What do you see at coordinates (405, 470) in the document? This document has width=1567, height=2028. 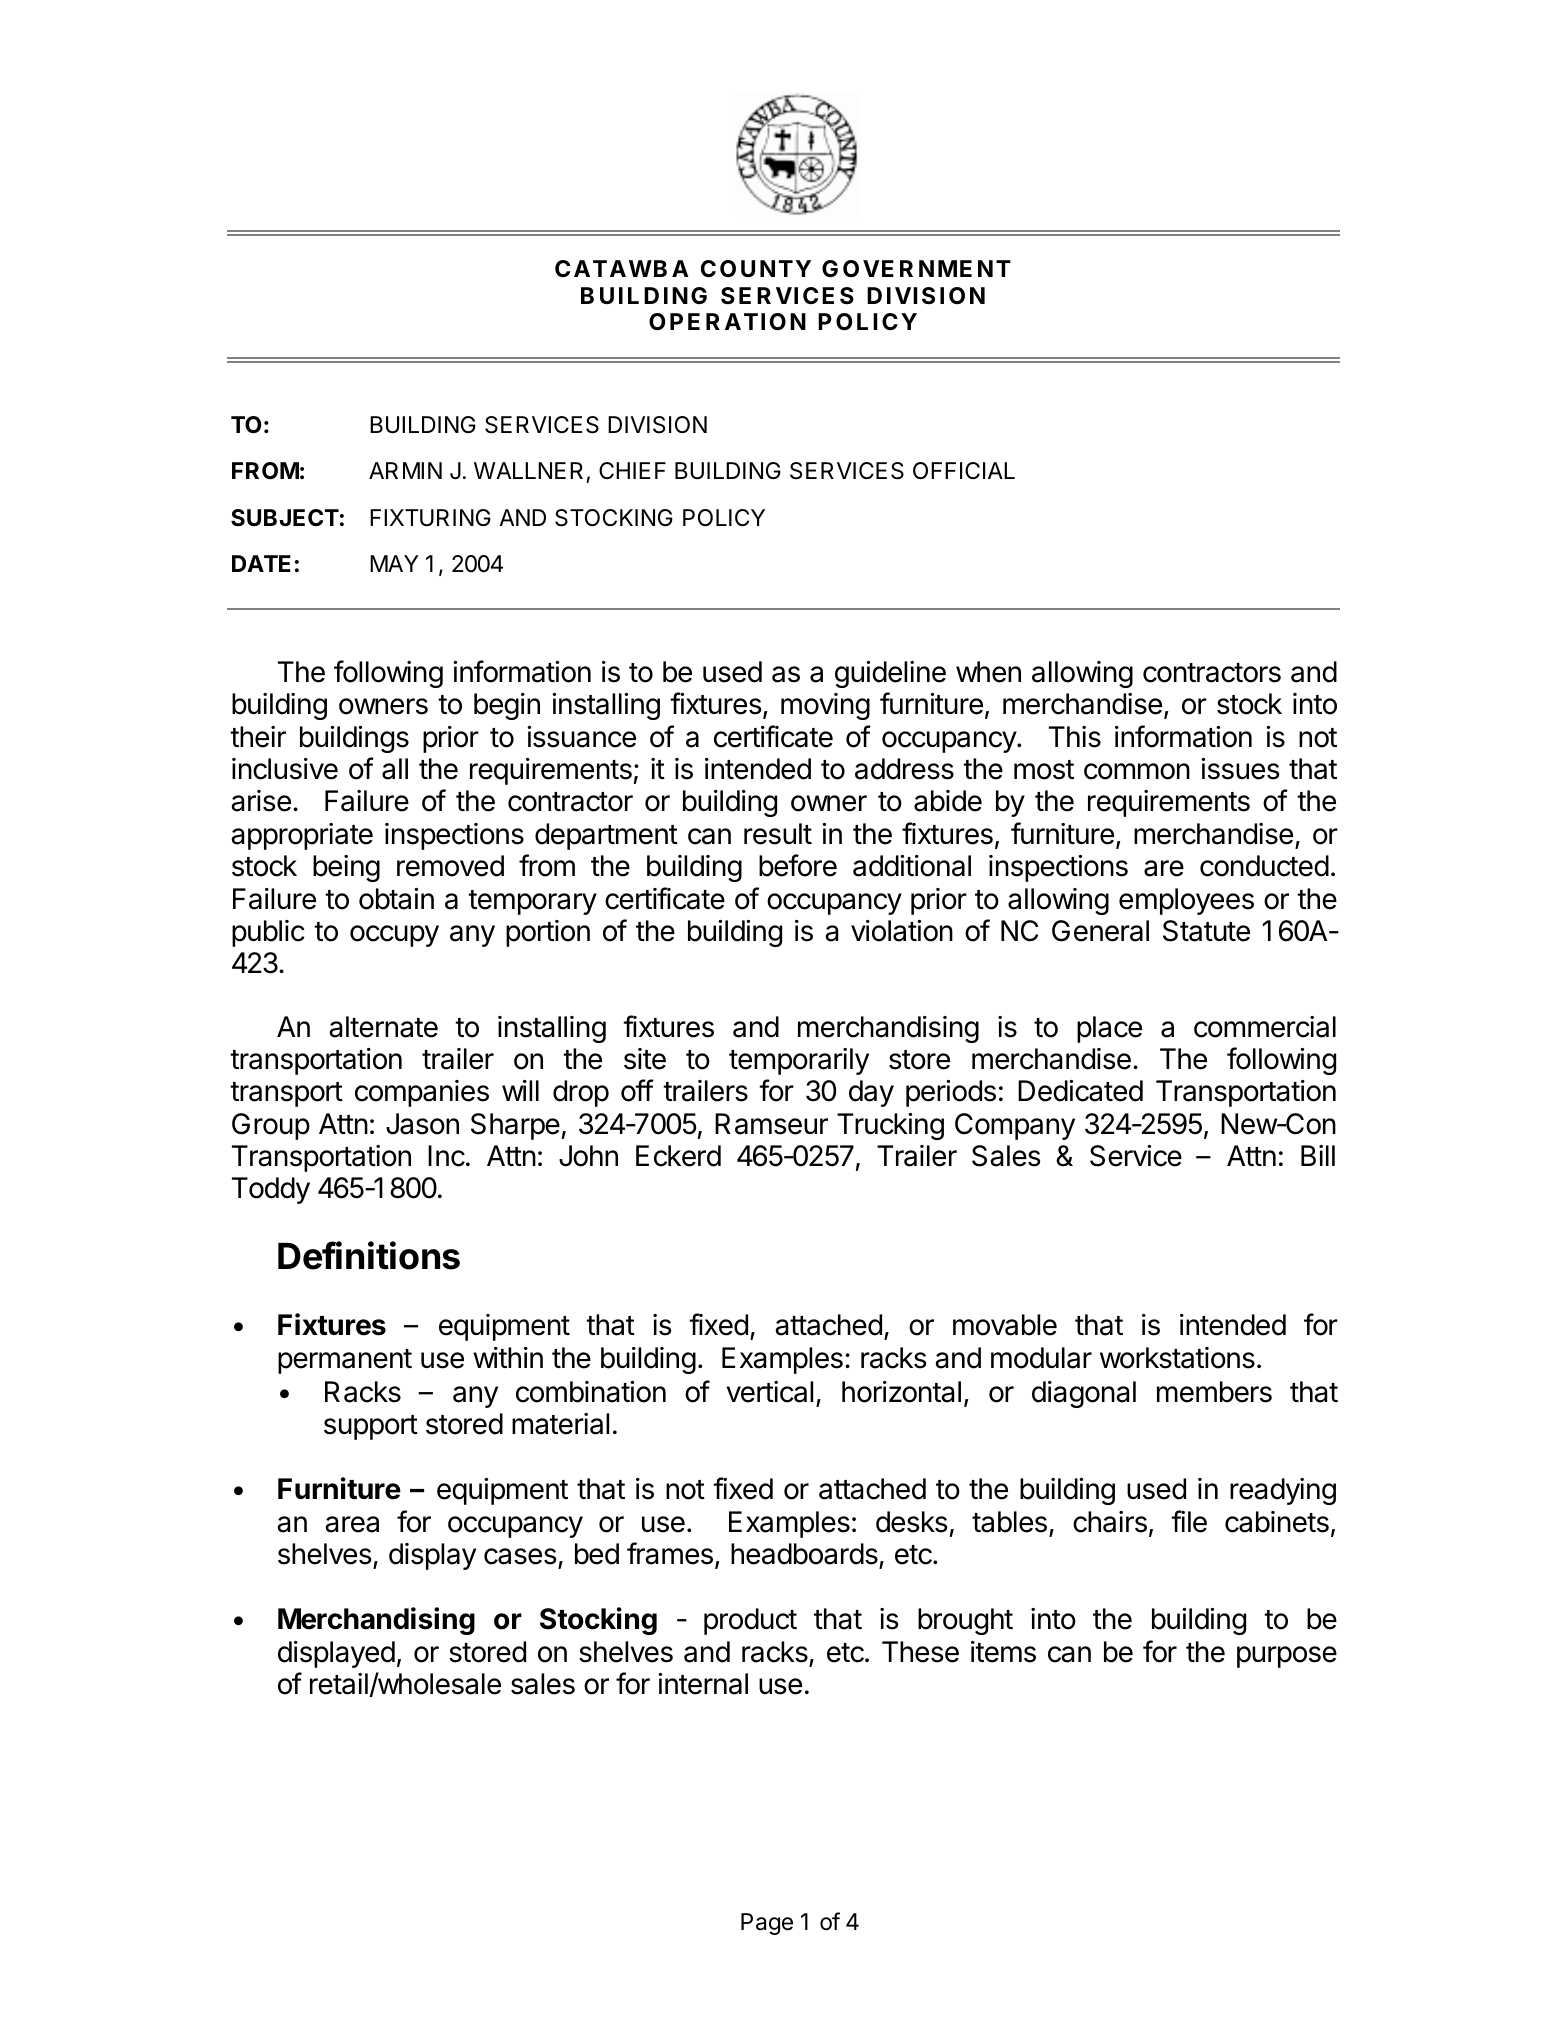 I see `ARMIN` at bounding box center [405, 470].
